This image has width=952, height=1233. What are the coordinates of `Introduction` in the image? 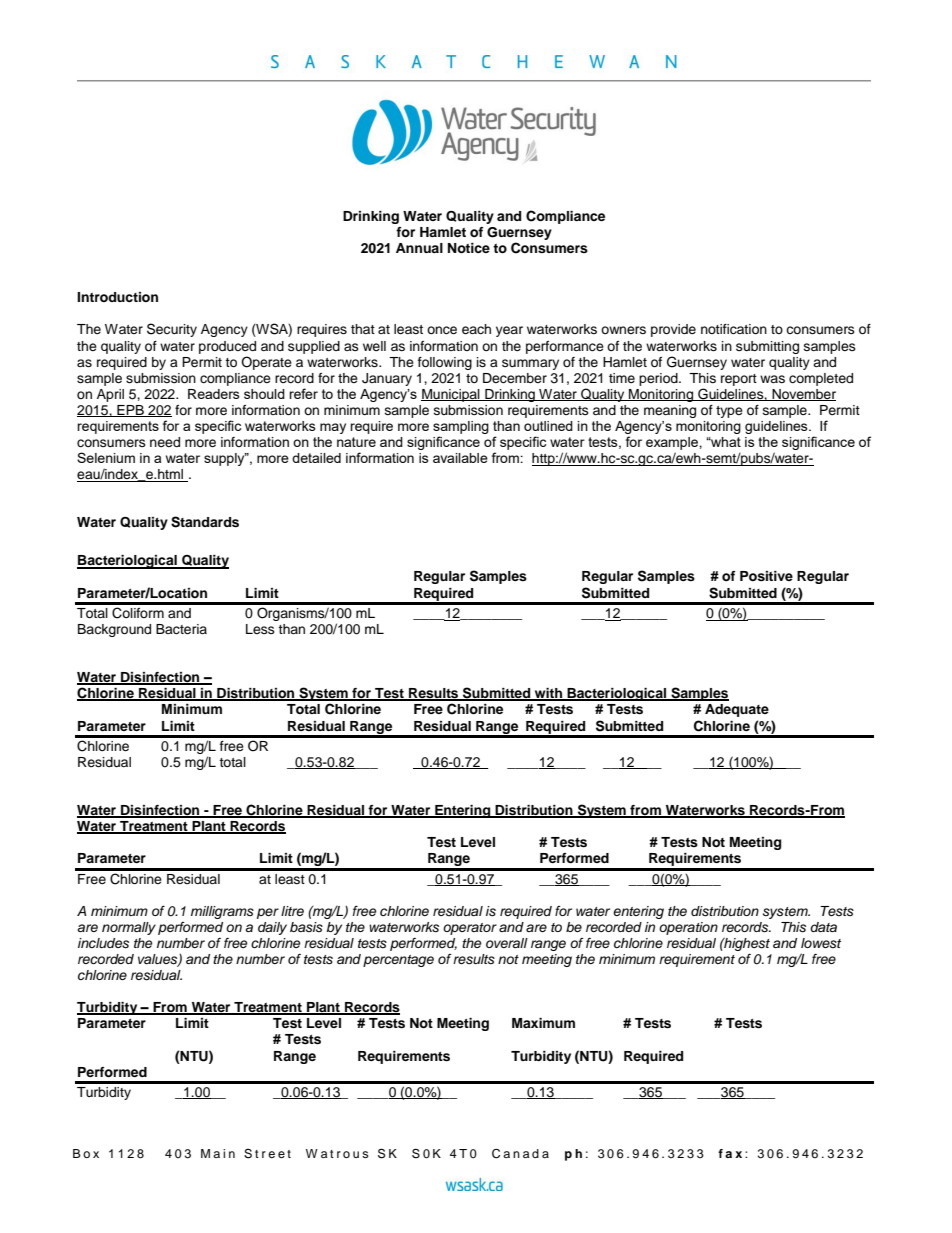 It's located at (117, 297).
